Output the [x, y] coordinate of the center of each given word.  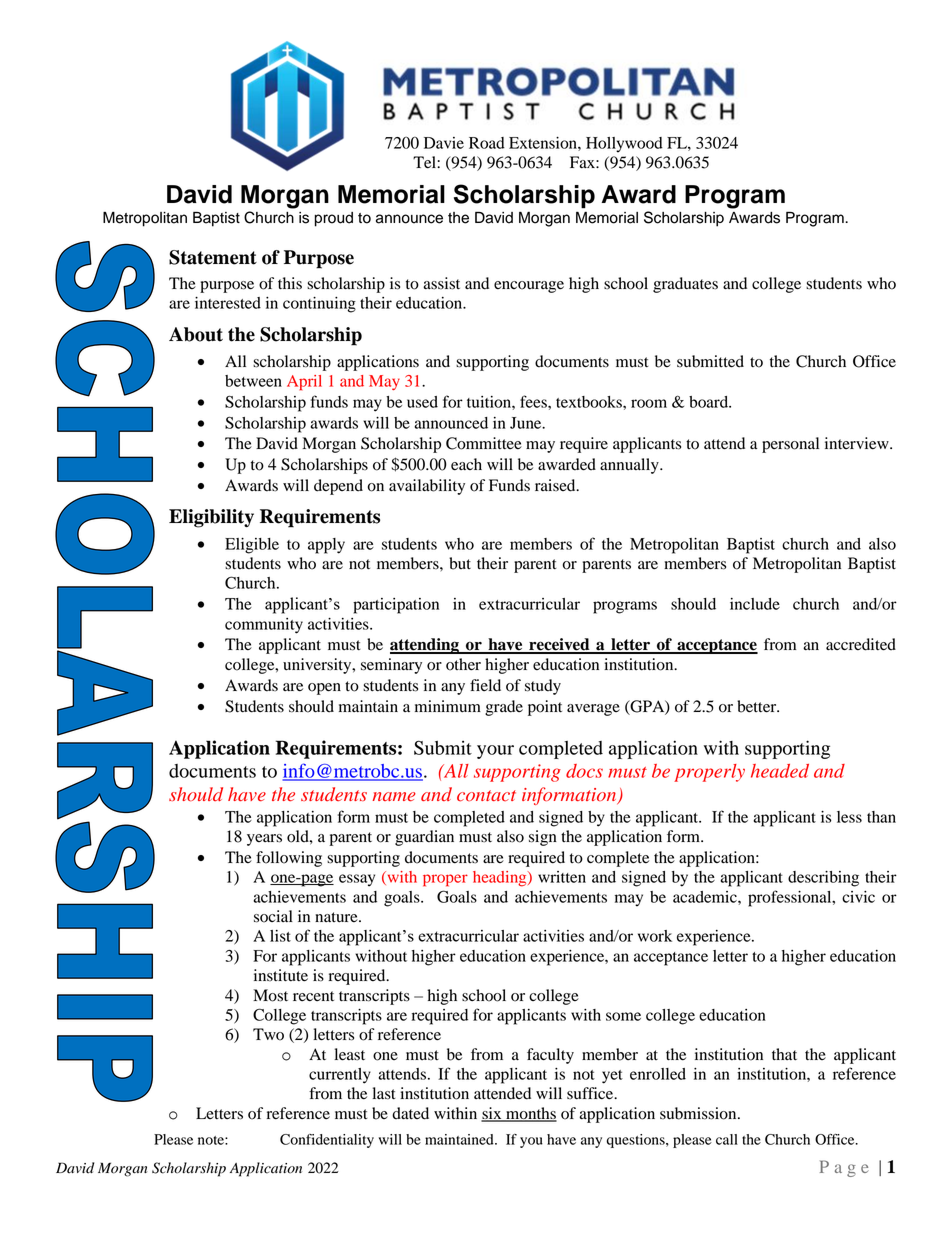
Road [487, 143]
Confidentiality [327, 1141]
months [530, 1114]
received [559, 645]
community [264, 626]
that [784, 1054]
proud [334, 219]
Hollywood [624, 145]
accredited [861, 644]
